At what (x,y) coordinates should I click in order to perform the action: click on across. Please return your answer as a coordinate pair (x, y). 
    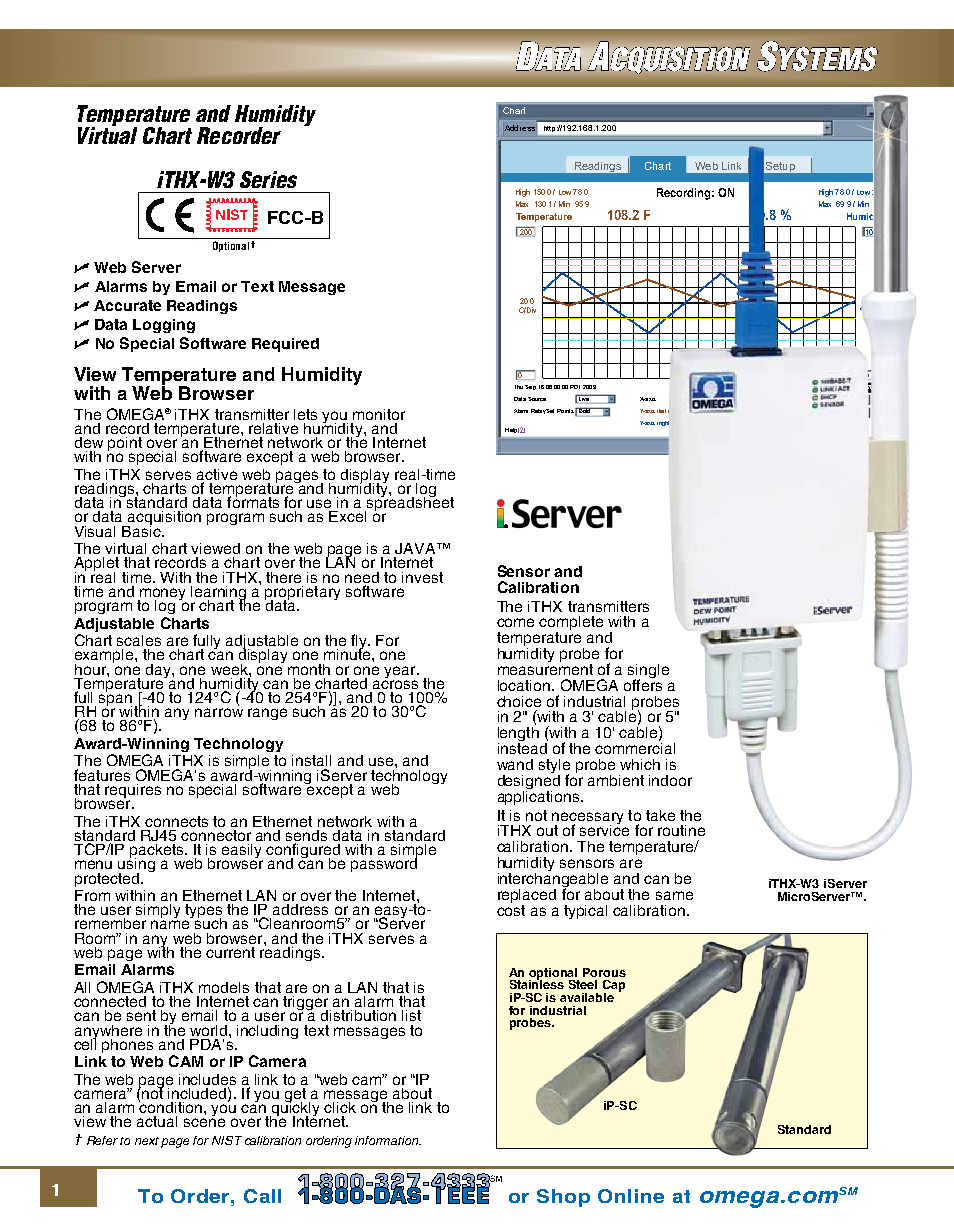
    Looking at the image, I should click on (395, 684).
